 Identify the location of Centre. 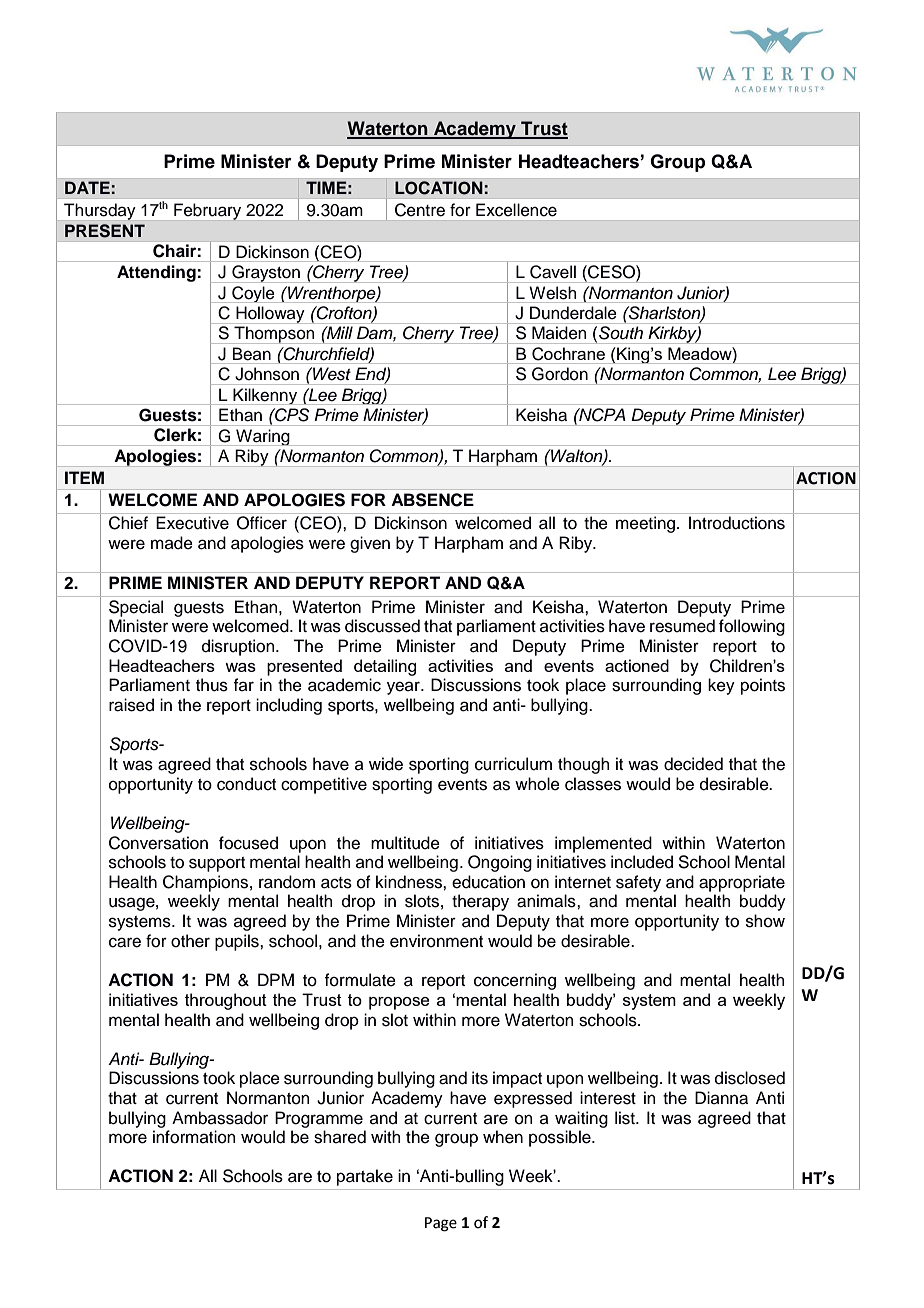
(420, 210).
